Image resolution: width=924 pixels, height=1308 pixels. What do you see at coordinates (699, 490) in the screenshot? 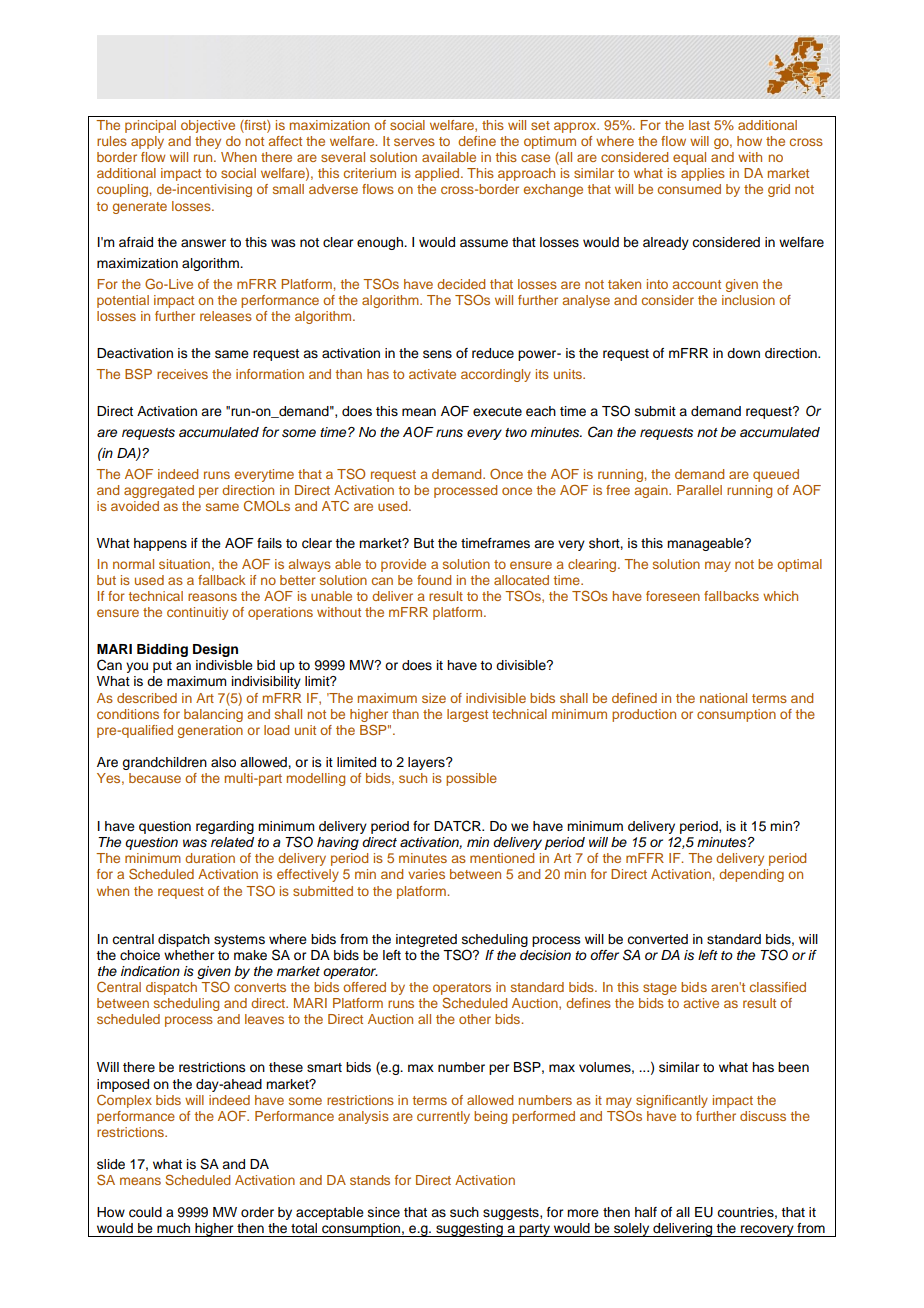
I see `Parallel` at bounding box center [699, 490].
